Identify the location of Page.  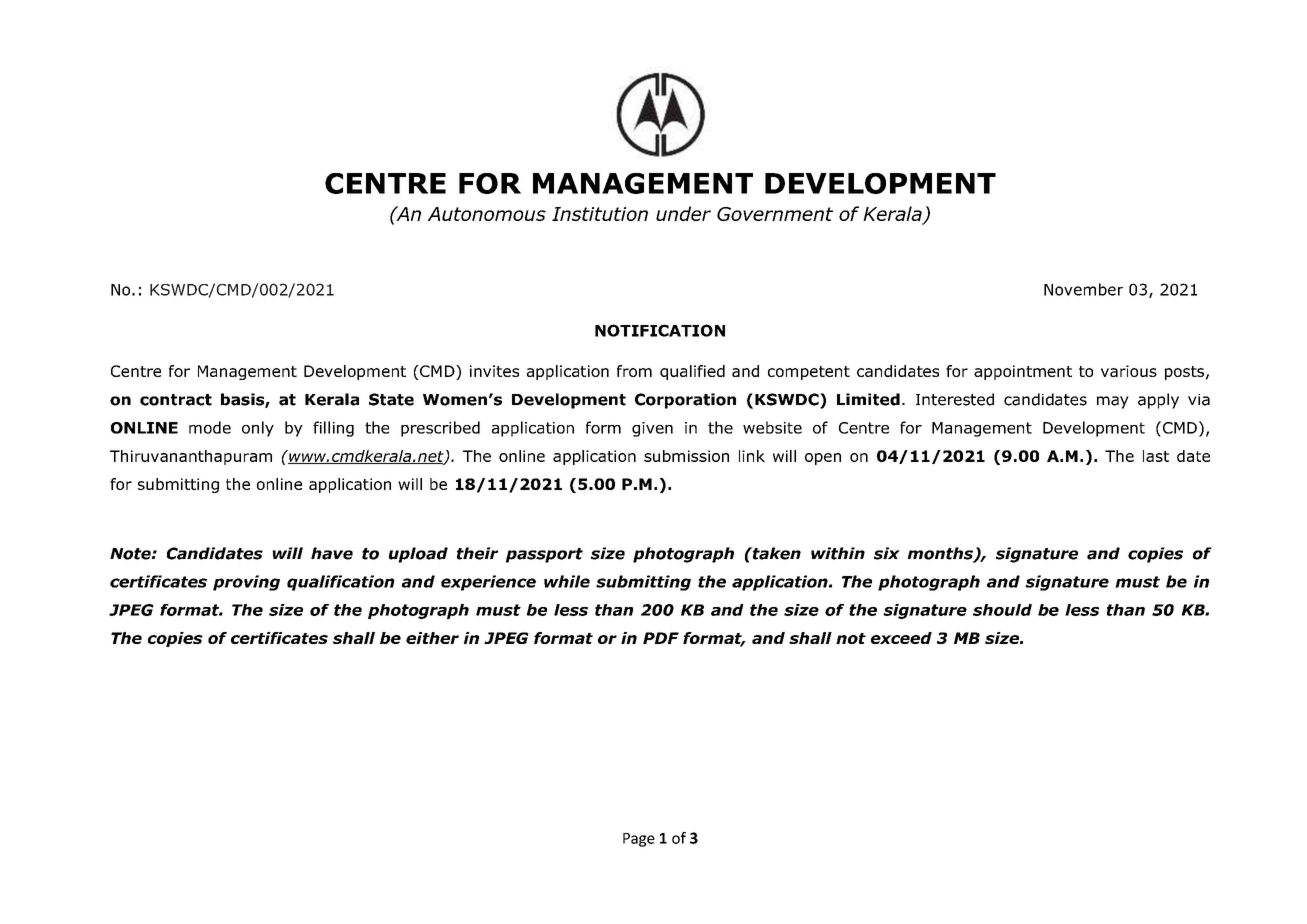
(639, 840).
